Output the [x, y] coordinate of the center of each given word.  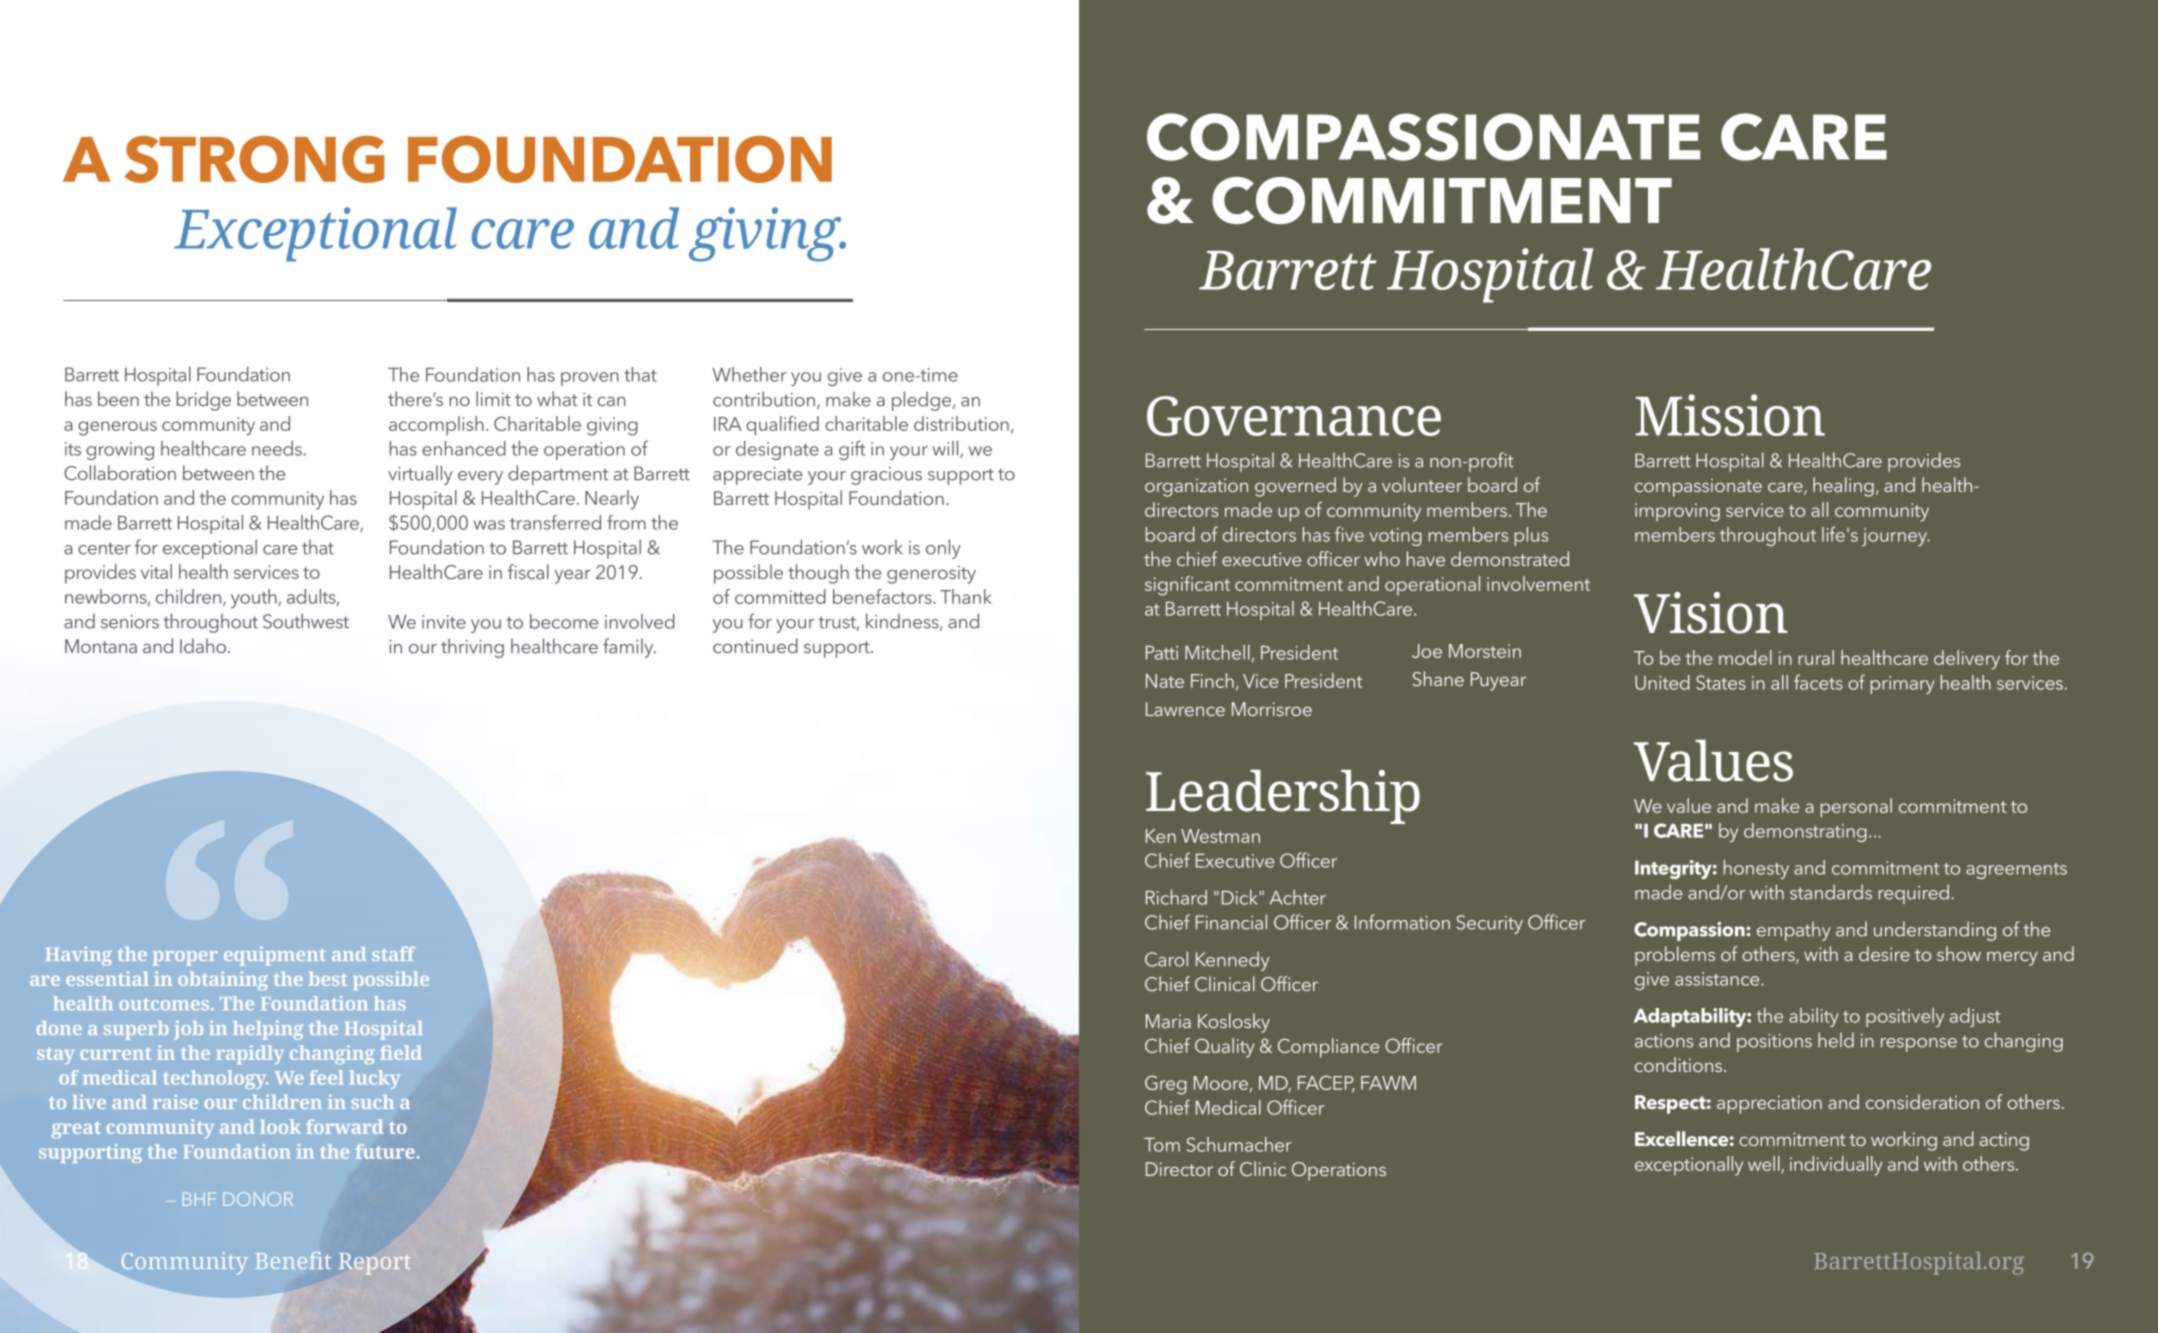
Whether [750, 374]
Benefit [293, 1260]
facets [1818, 682]
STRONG [254, 159]
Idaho [204, 645]
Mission [1730, 415]
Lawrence [1185, 709]
